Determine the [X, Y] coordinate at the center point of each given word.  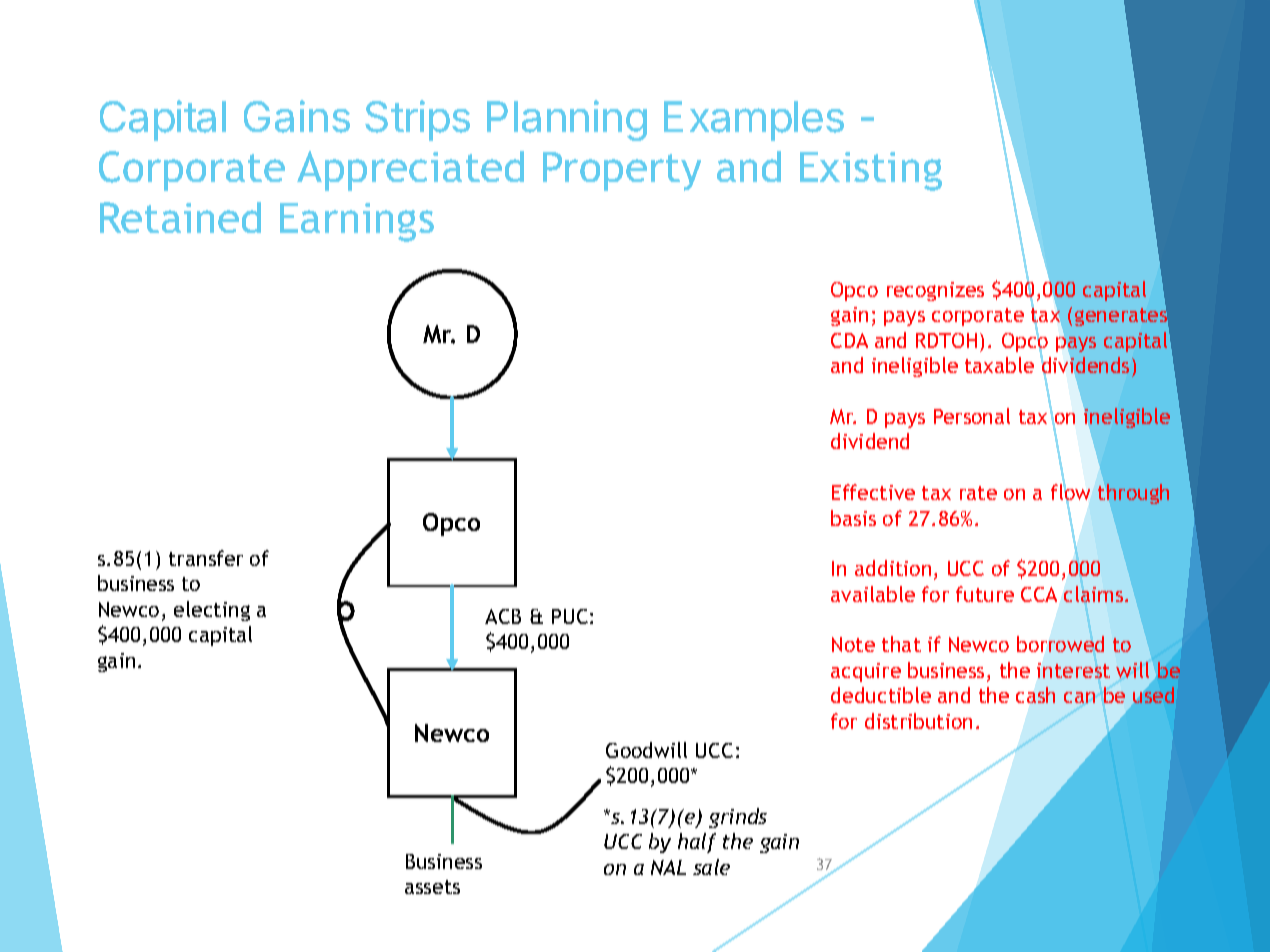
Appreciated [410, 171]
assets [432, 887]
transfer [206, 558]
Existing [871, 171]
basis [853, 518]
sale [711, 867]
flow [1070, 493]
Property [622, 171]
